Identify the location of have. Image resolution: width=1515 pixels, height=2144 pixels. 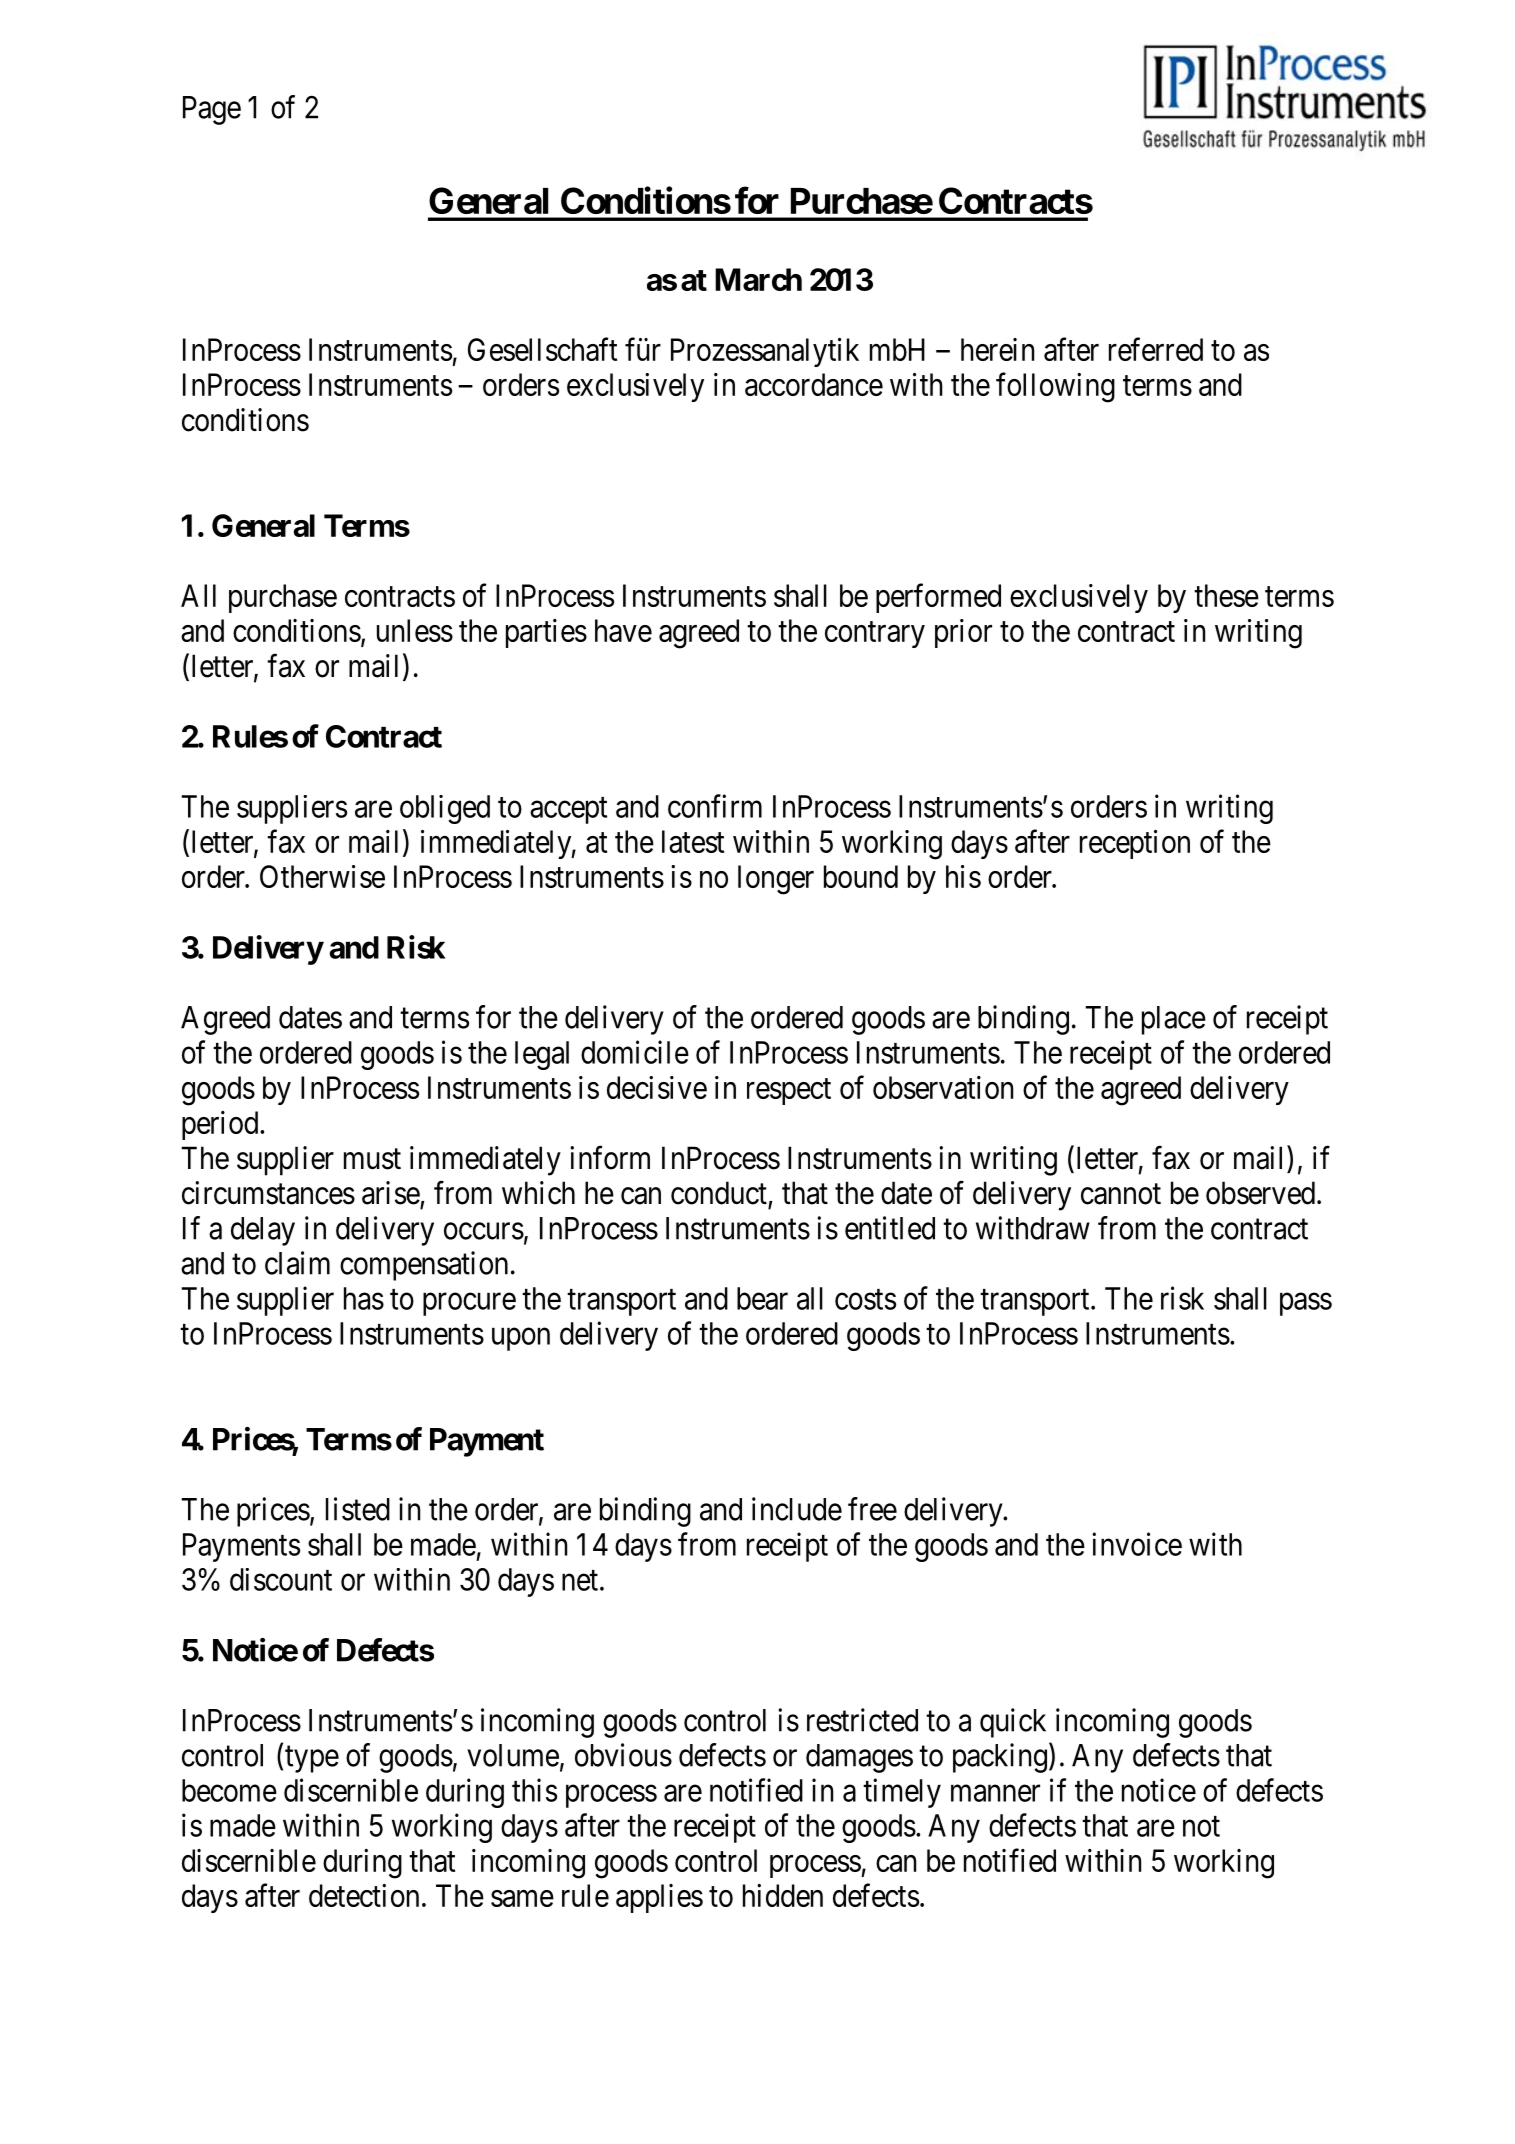
(623, 630).
